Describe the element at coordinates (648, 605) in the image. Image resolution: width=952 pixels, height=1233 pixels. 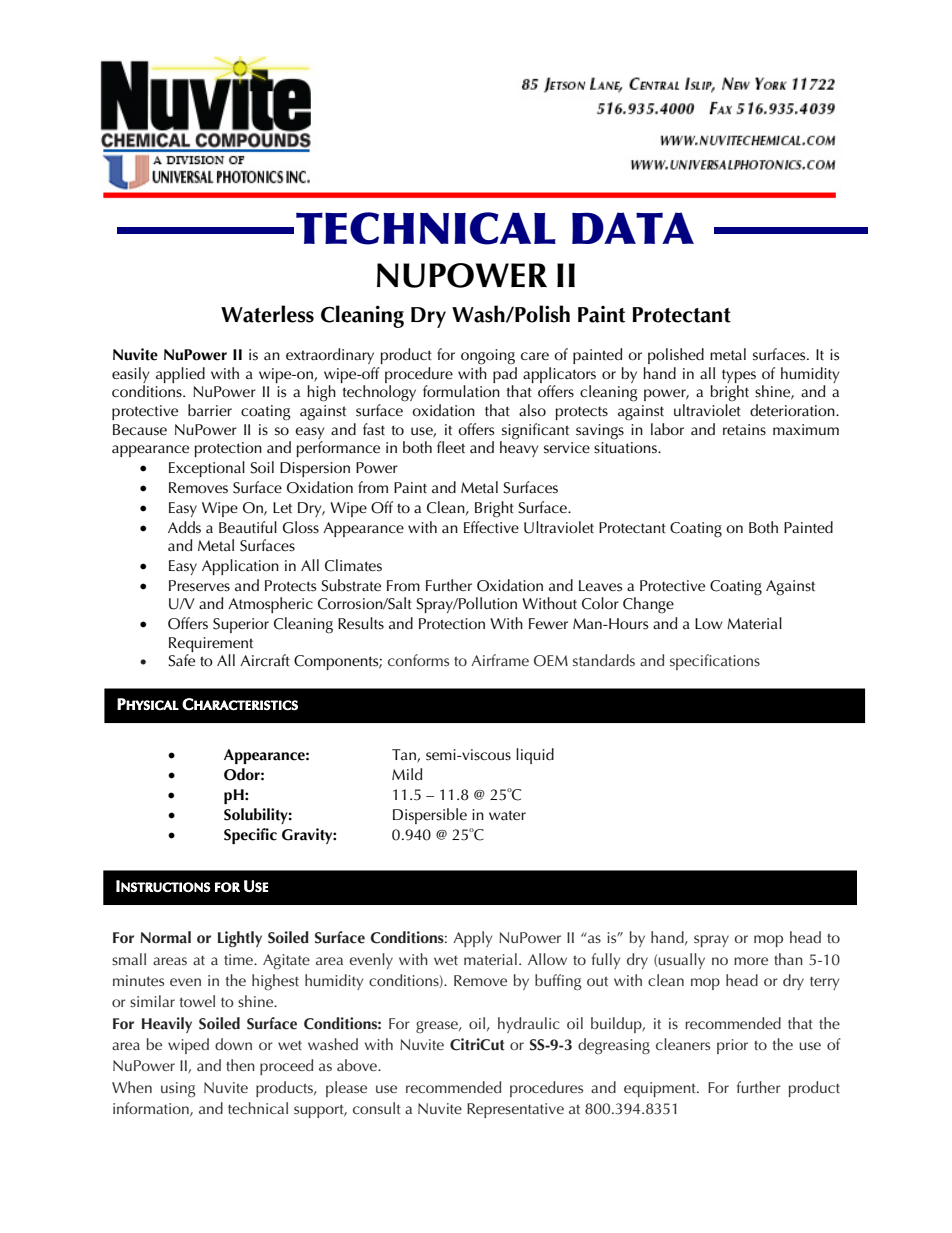
I see `Change` at that location.
